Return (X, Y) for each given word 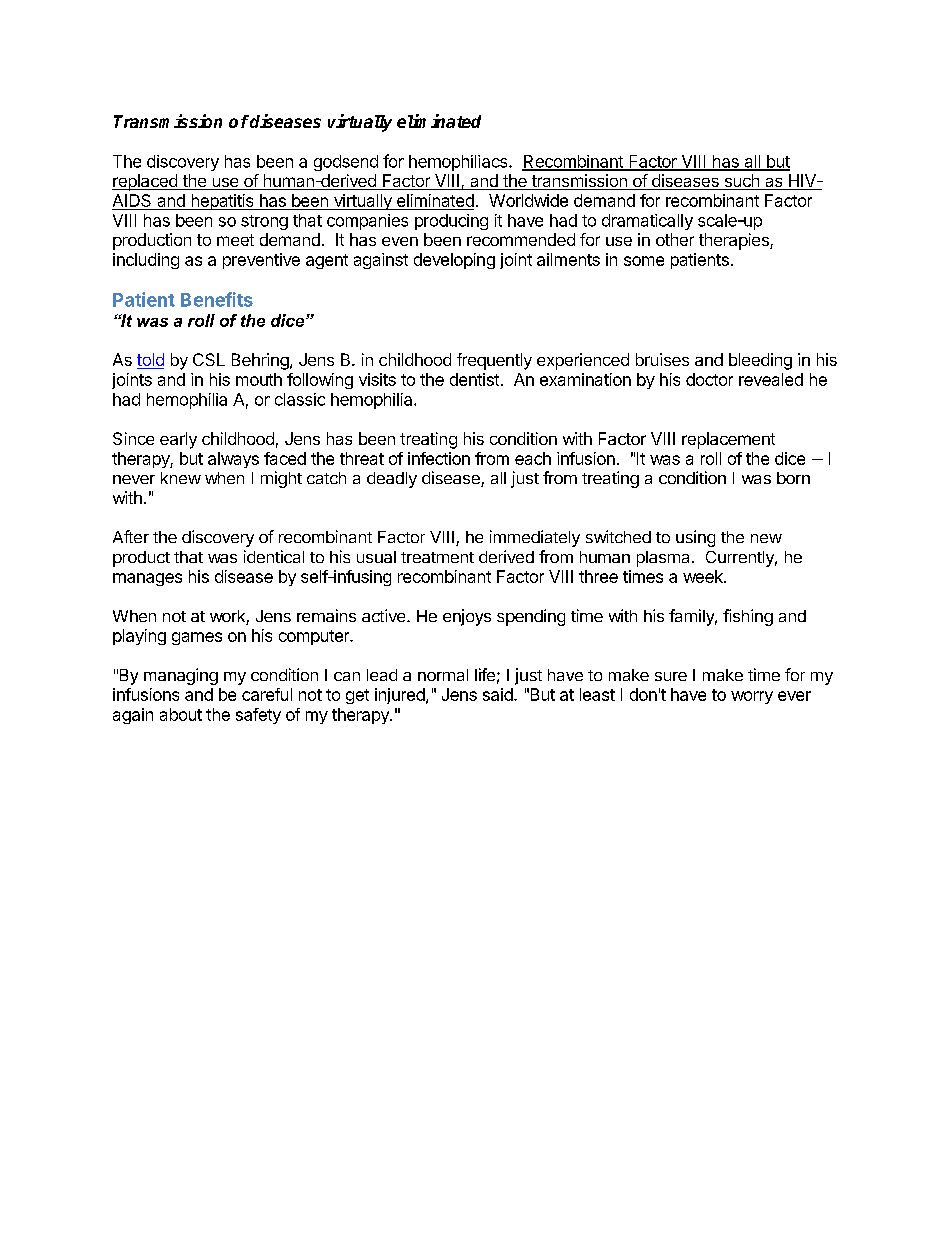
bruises (662, 359)
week (704, 576)
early (178, 440)
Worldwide (528, 200)
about (181, 714)
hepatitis (222, 202)
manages (147, 579)
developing (454, 261)
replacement (728, 440)
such (741, 182)
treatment (437, 557)
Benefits (217, 299)
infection (439, 458)
